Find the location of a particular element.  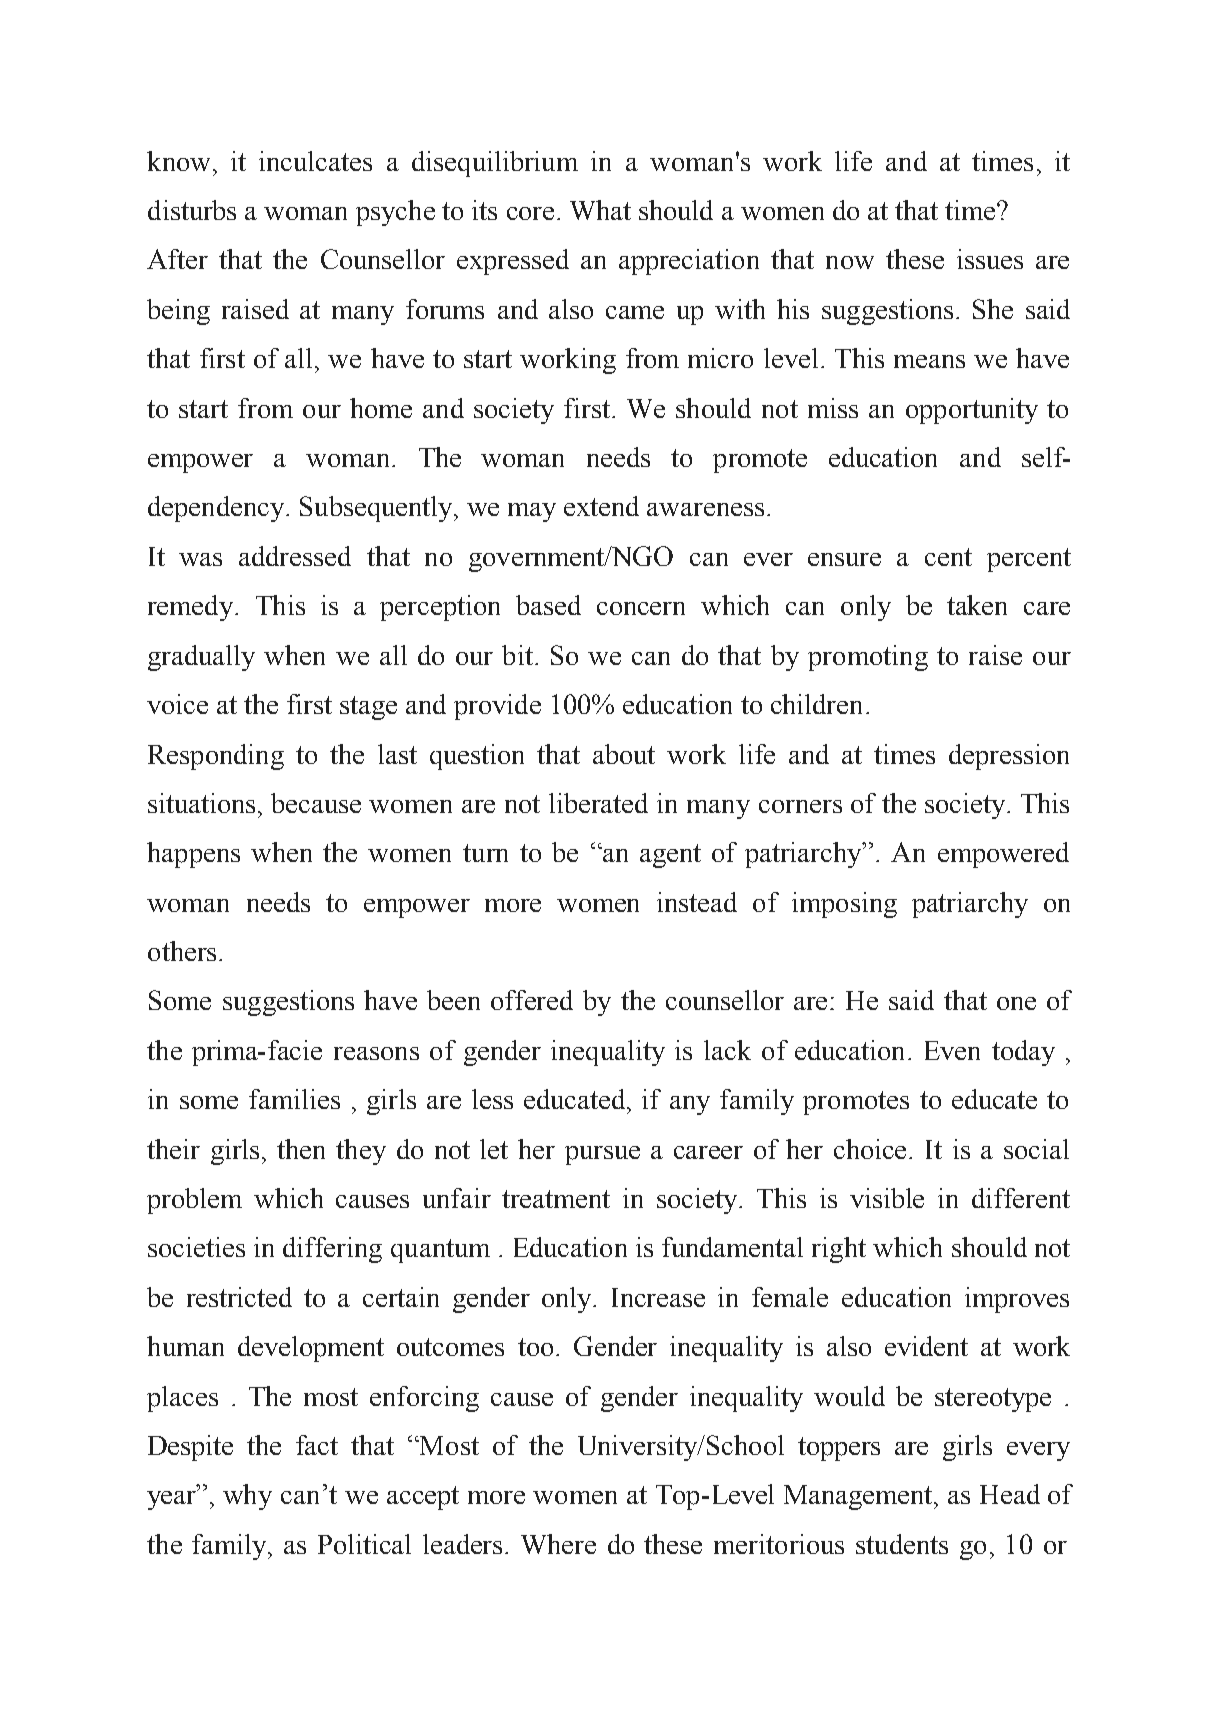

students is located at coordinates (902, 1544).
